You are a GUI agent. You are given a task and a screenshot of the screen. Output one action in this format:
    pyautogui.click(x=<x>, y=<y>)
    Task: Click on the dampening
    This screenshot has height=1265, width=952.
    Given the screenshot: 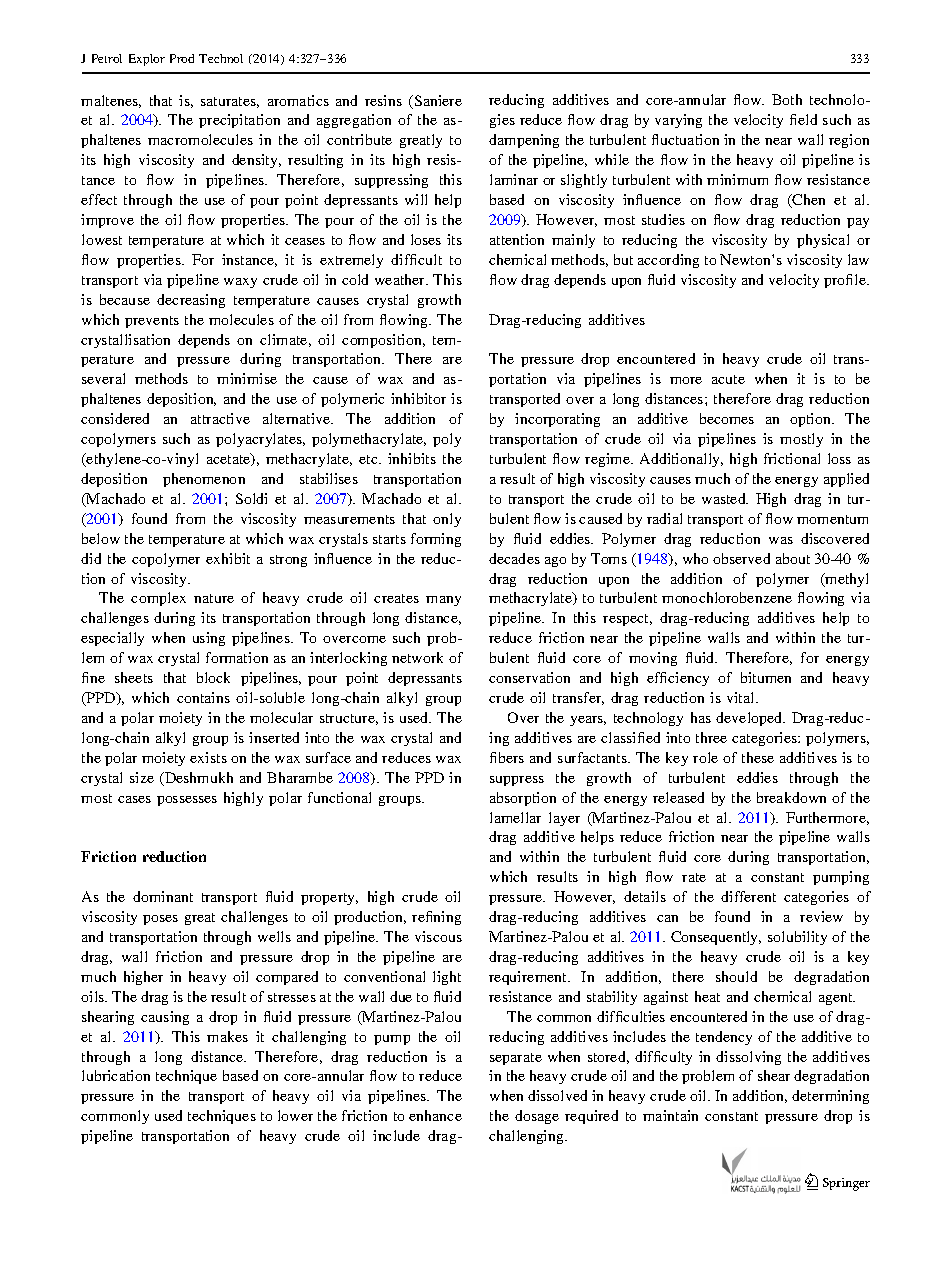 What is the action you would take?
    pyautogui.click(x=524, y=141)
